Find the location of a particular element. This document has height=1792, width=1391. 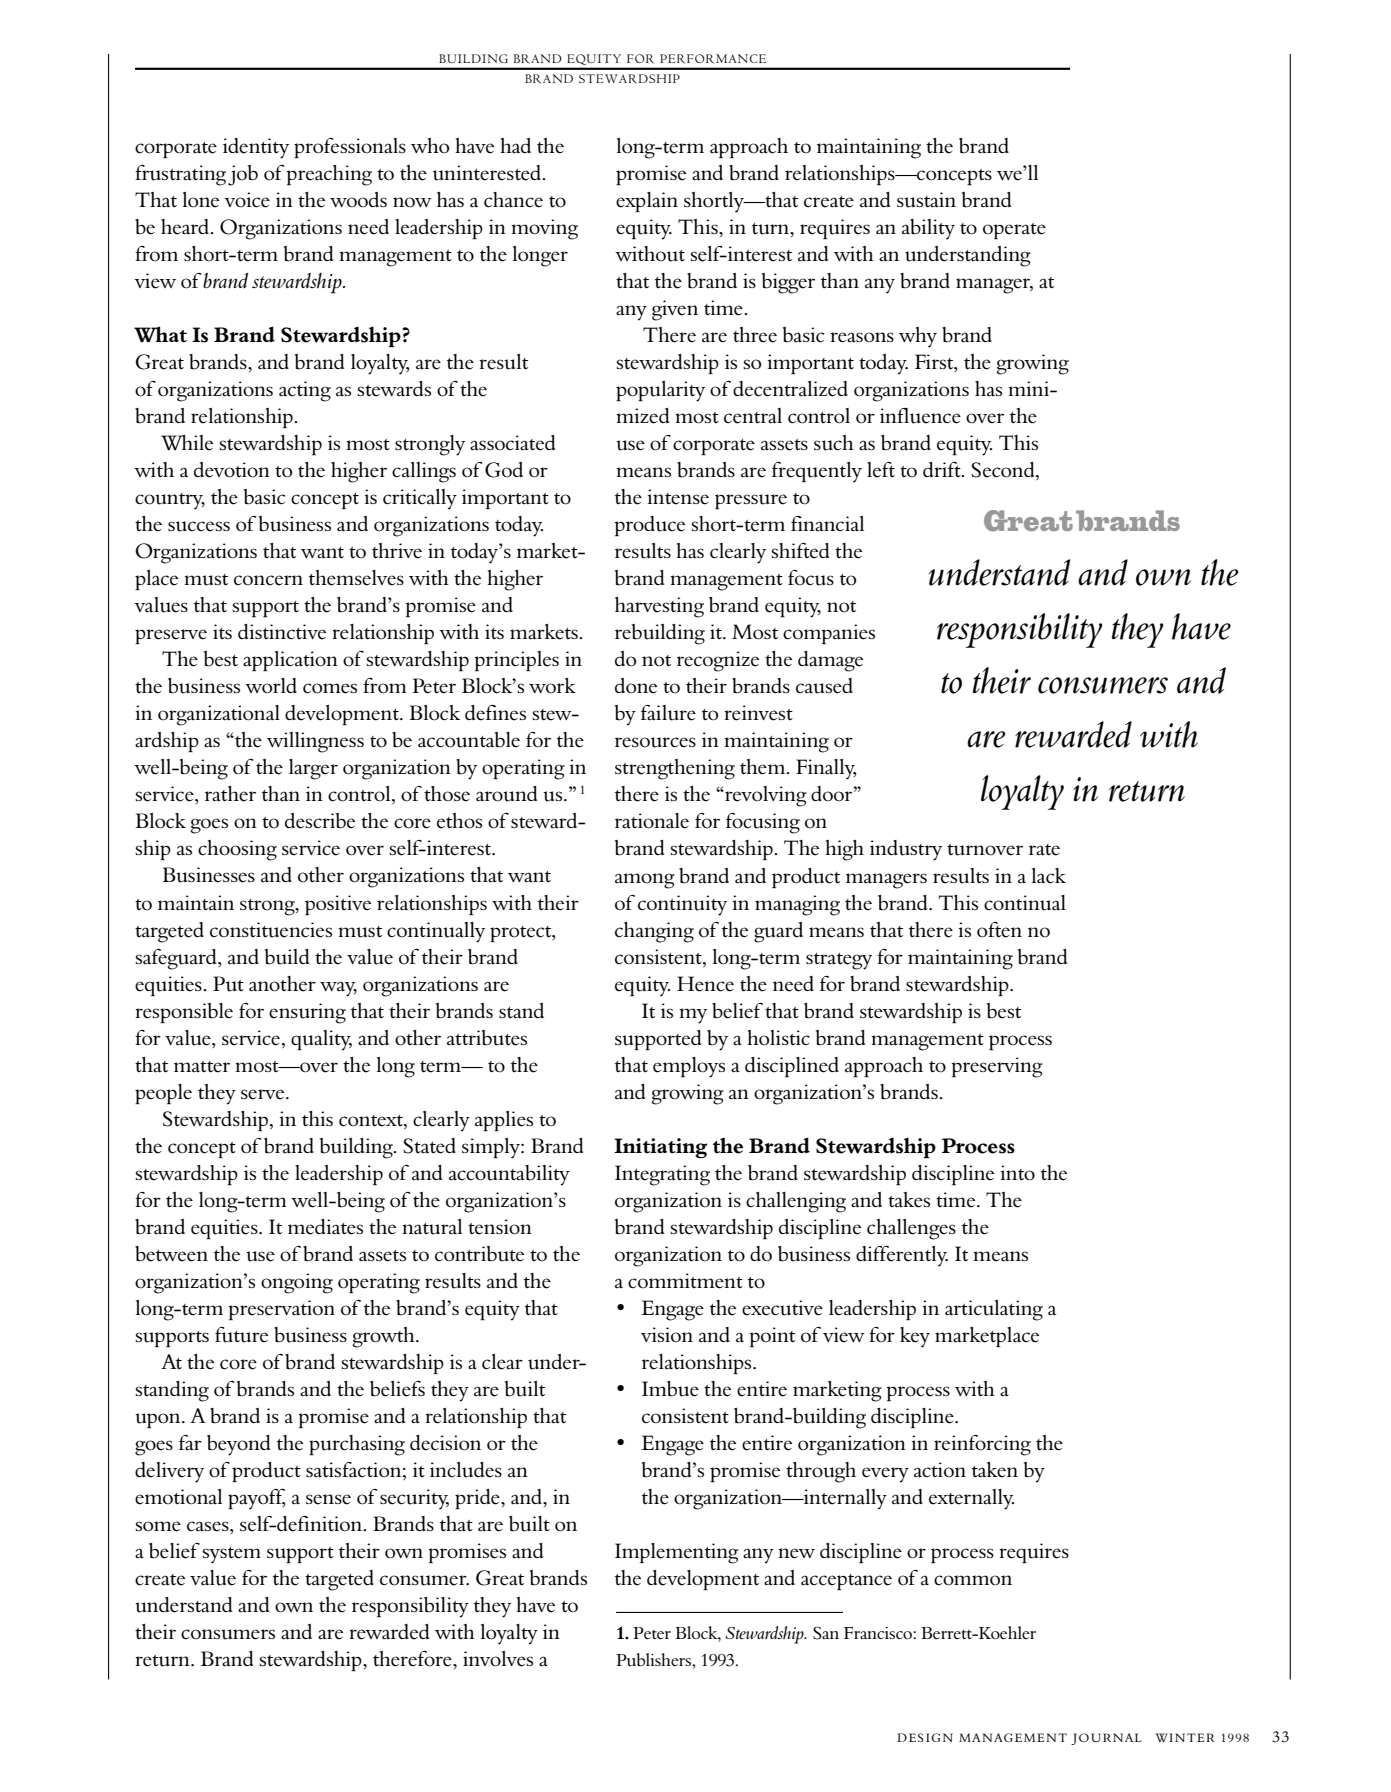

continuity is located at coordinates (682, 905).
